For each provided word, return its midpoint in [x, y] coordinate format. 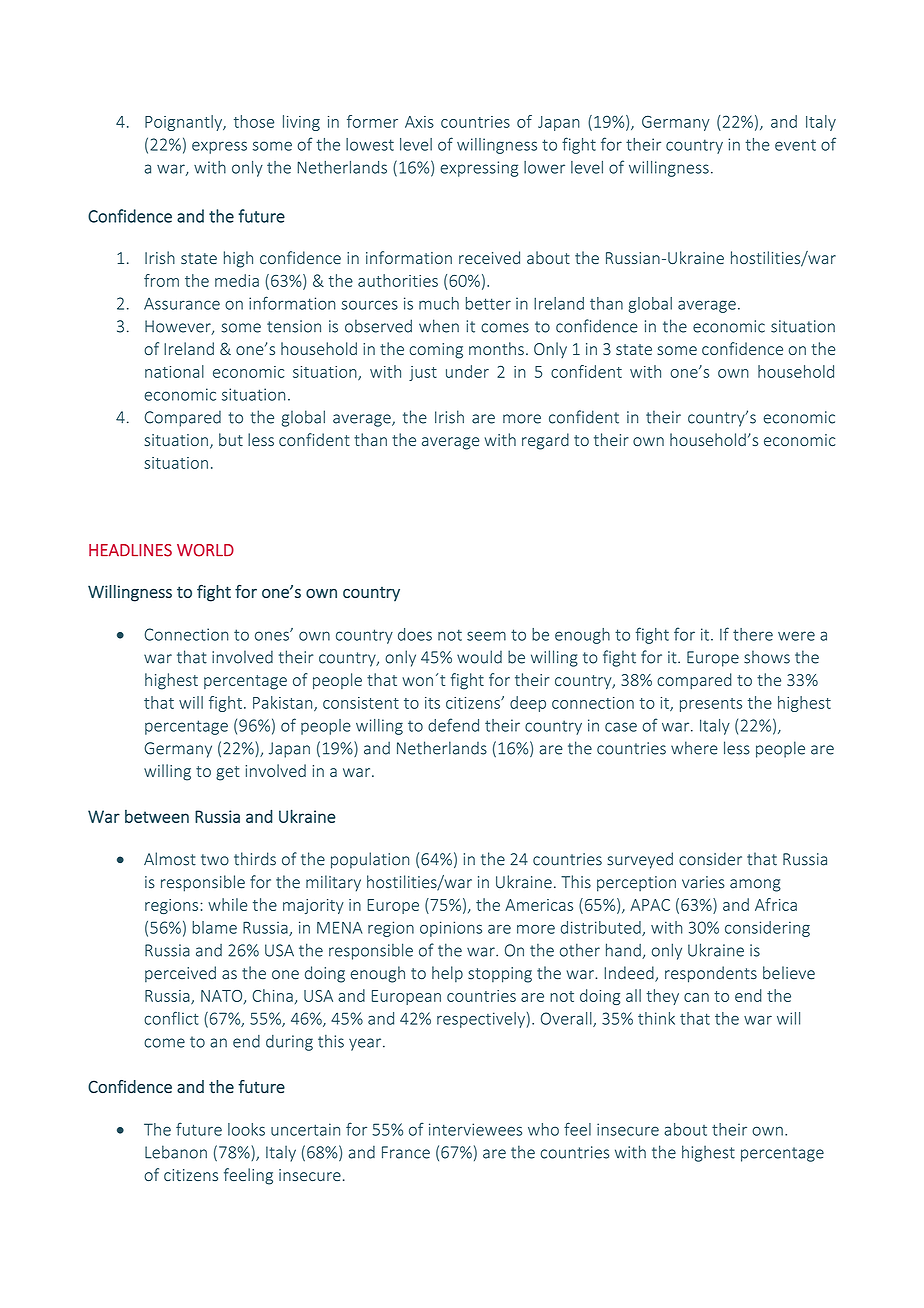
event [795, 145]
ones [273, 635]
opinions [451, 929]
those [254, 121]
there [753, 634]
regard [545, 441]
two [215, 860]
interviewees [475, 1129]
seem [486, 636]
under [467, 371]
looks [246, 1129]
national [174, 371]
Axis [419, 122]
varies [703, 882]
